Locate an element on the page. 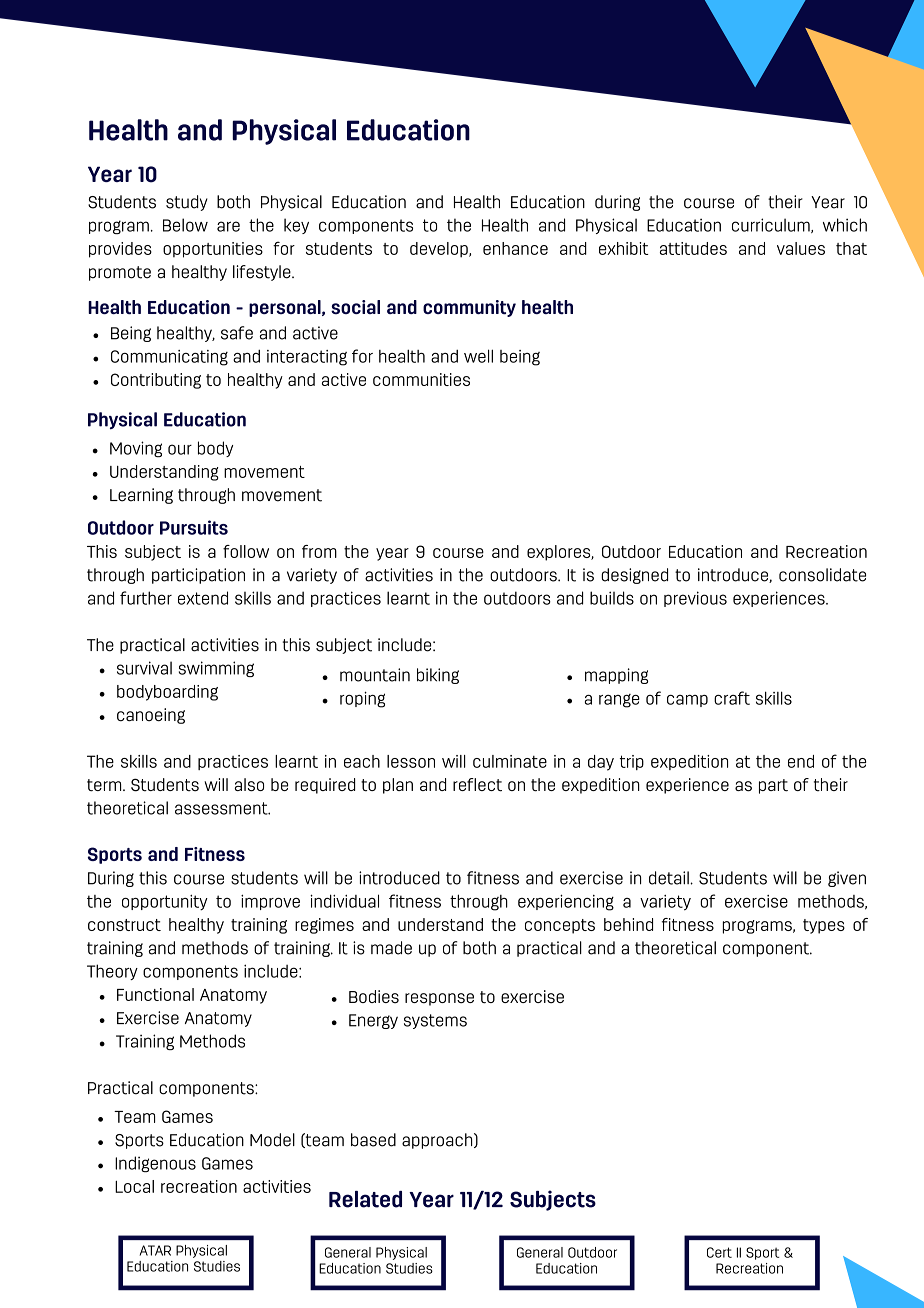  Below is located at coordinates (185, 225).
